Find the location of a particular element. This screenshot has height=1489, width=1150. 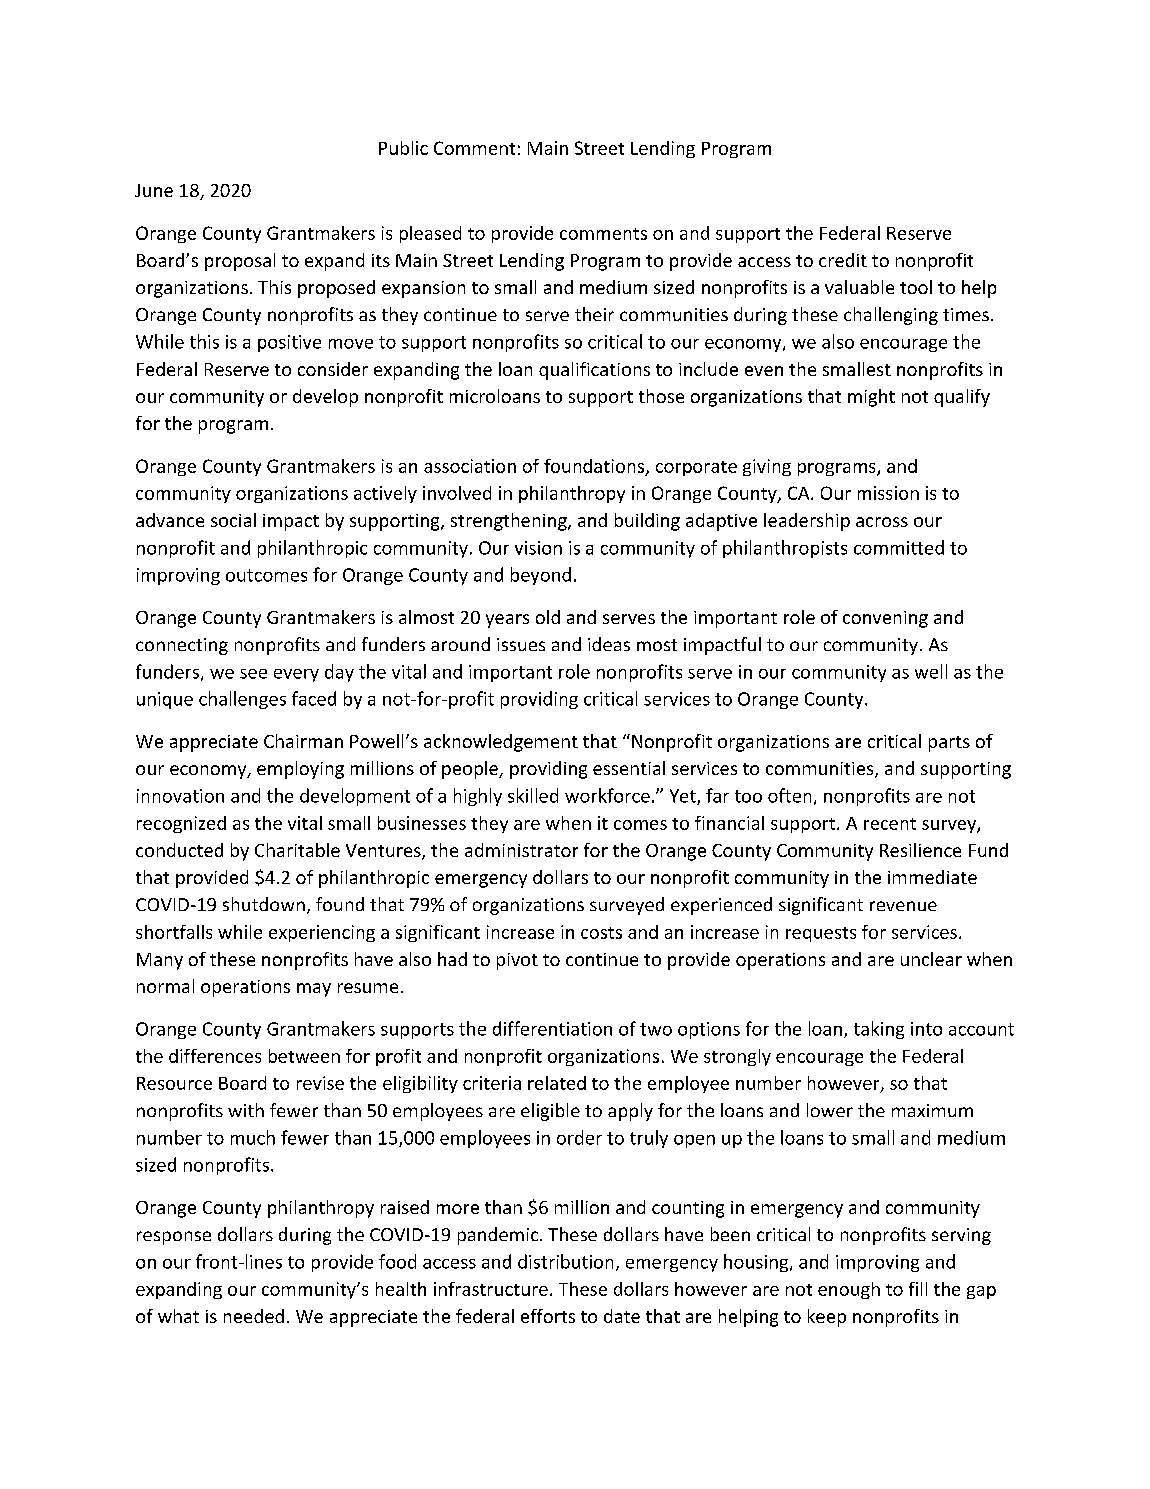

needed is located at coordinates (254, 1316).
